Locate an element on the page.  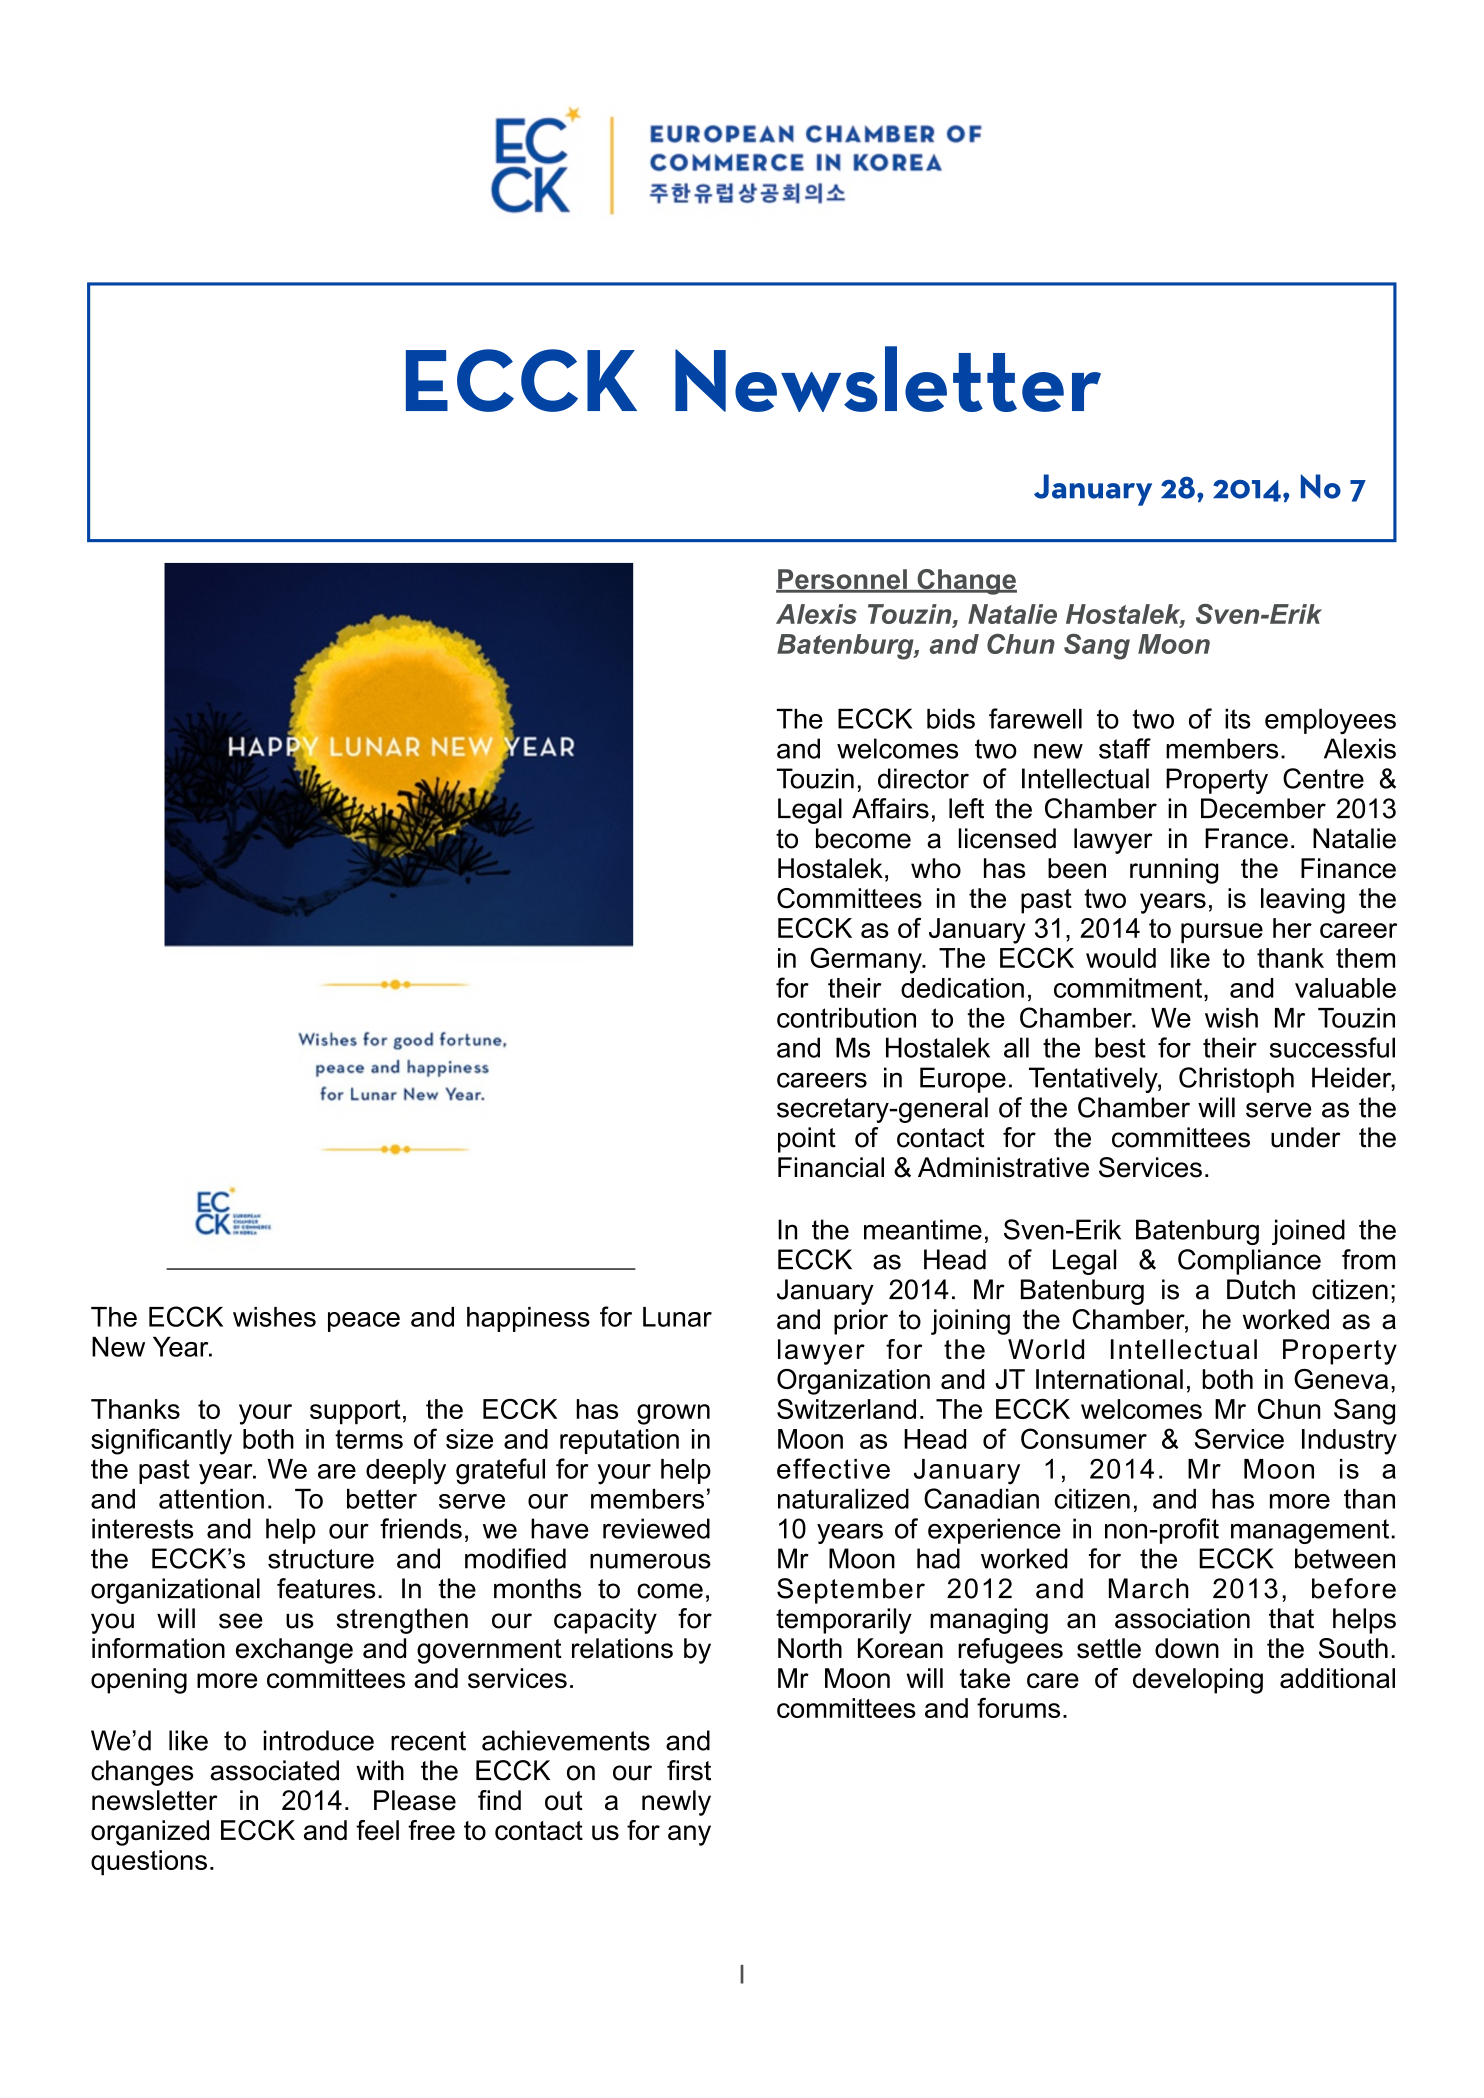
Germany is located at coordinates (867, 960).
